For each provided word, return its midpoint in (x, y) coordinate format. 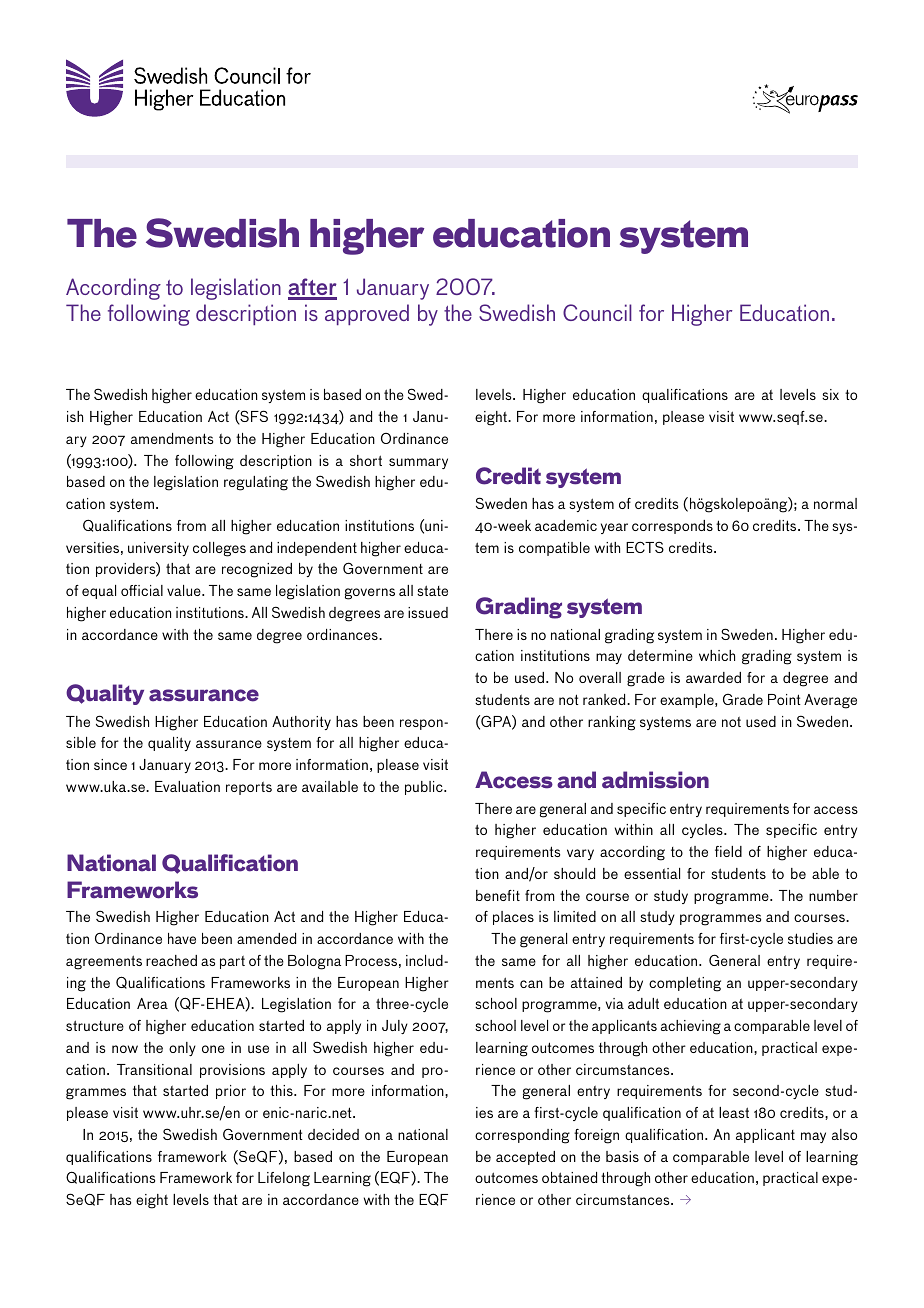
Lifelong (284, 1179)
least (734, 1112)
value (185, 590)
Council (597, 312)
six (830, 394)
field (728, 851)
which (717, 655)
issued (428, 612)
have (182, 938)
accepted (525, 1158)
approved (367, 314)
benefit (498, 895)
